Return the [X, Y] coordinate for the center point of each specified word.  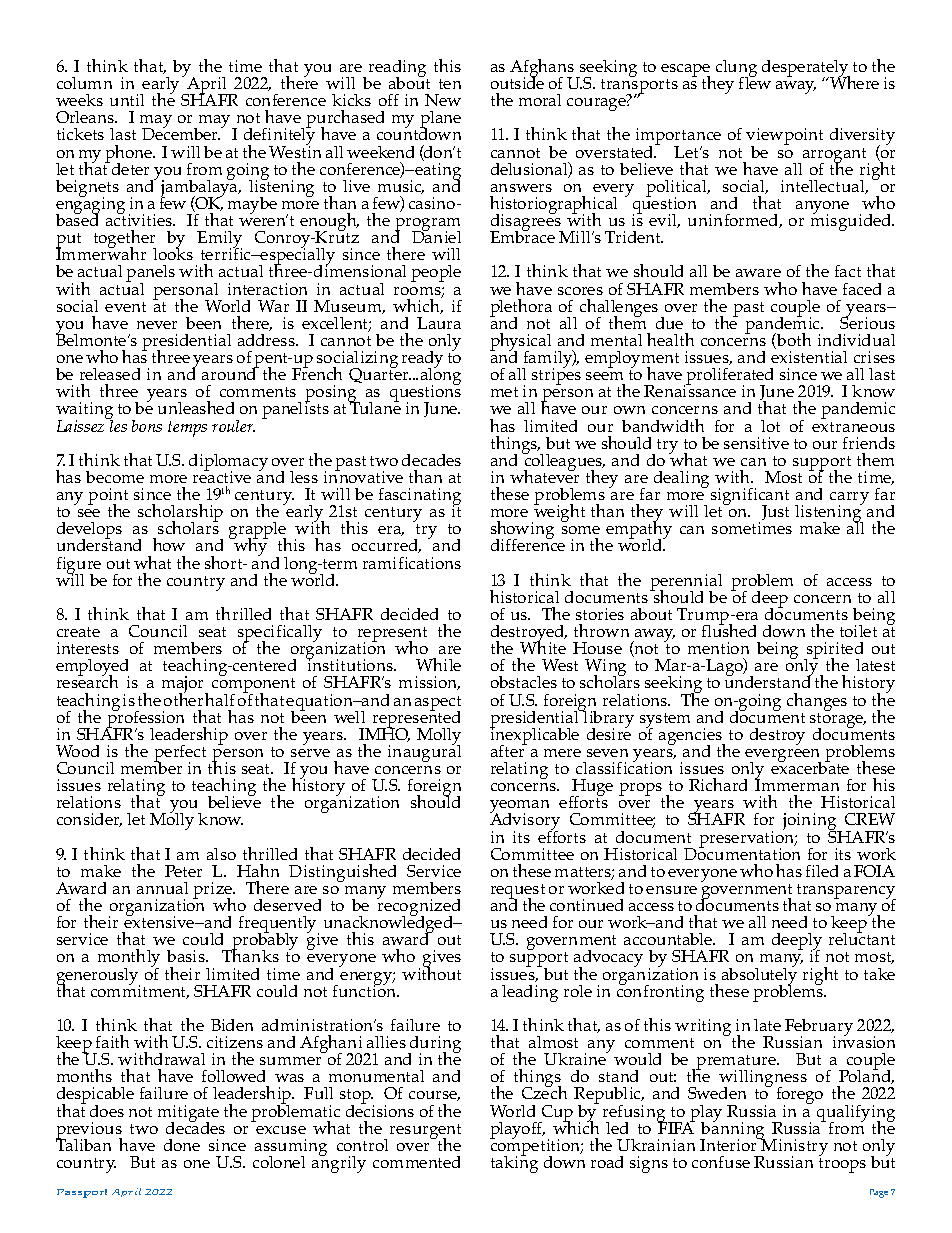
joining [811, 823]
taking [514, 1163]
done [182, 1145]
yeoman [519, 808]
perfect [180, 755]
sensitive [756, 443]
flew [755, 82]
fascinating [420, 498]
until [127, 100]
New [443, 100]
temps [187, 429]
